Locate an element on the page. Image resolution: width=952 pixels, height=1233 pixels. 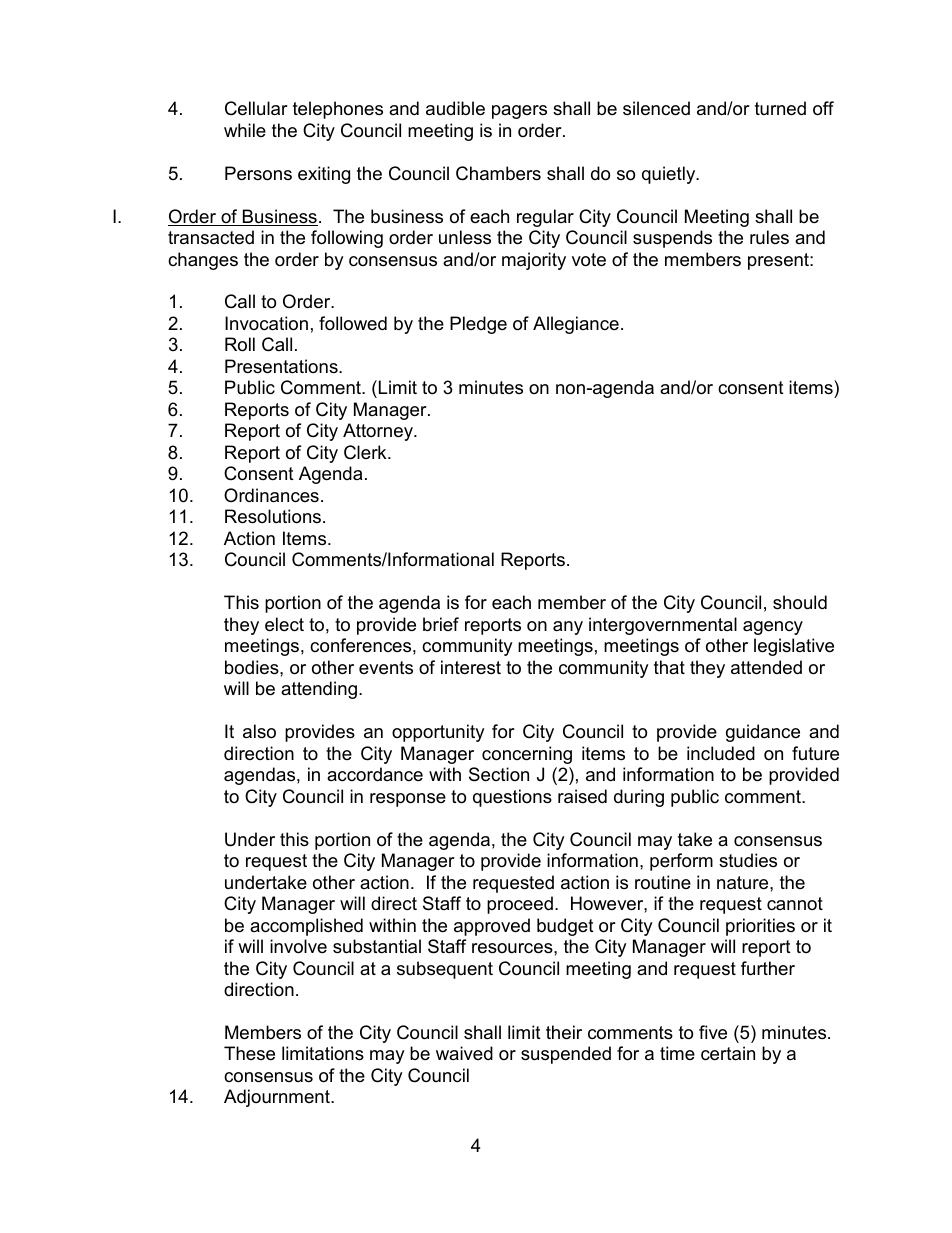
while is located at coordinates (245, 130).
